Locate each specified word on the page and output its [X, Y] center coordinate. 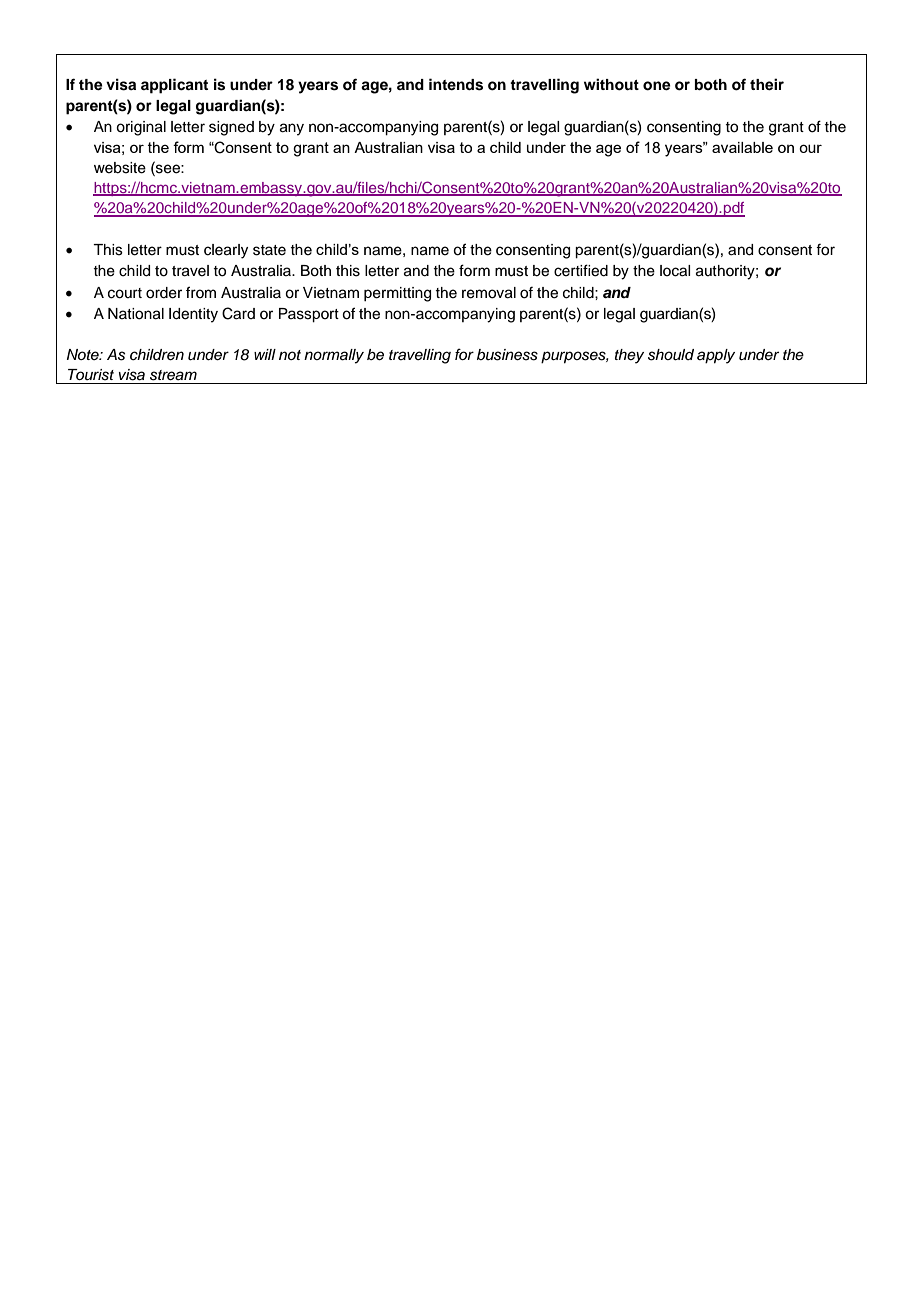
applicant [174, 86]
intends [456, 84]
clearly [226, 251]
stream [173, 375]
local [675, 271]
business [507, 355]
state [269, 250]
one [657, 86]
